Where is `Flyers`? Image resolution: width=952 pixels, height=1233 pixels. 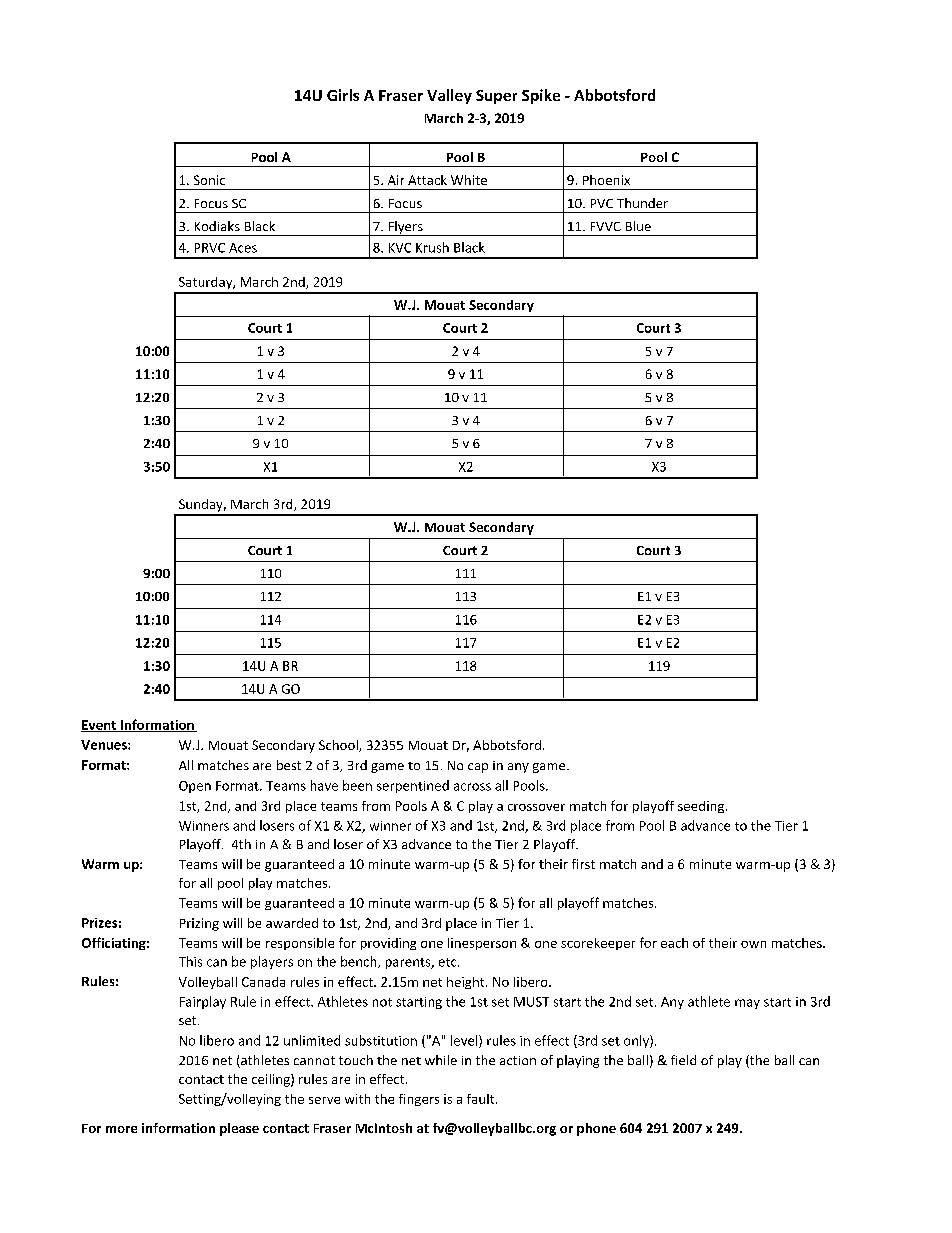 Flyers is located at coordinates (405, 228).
